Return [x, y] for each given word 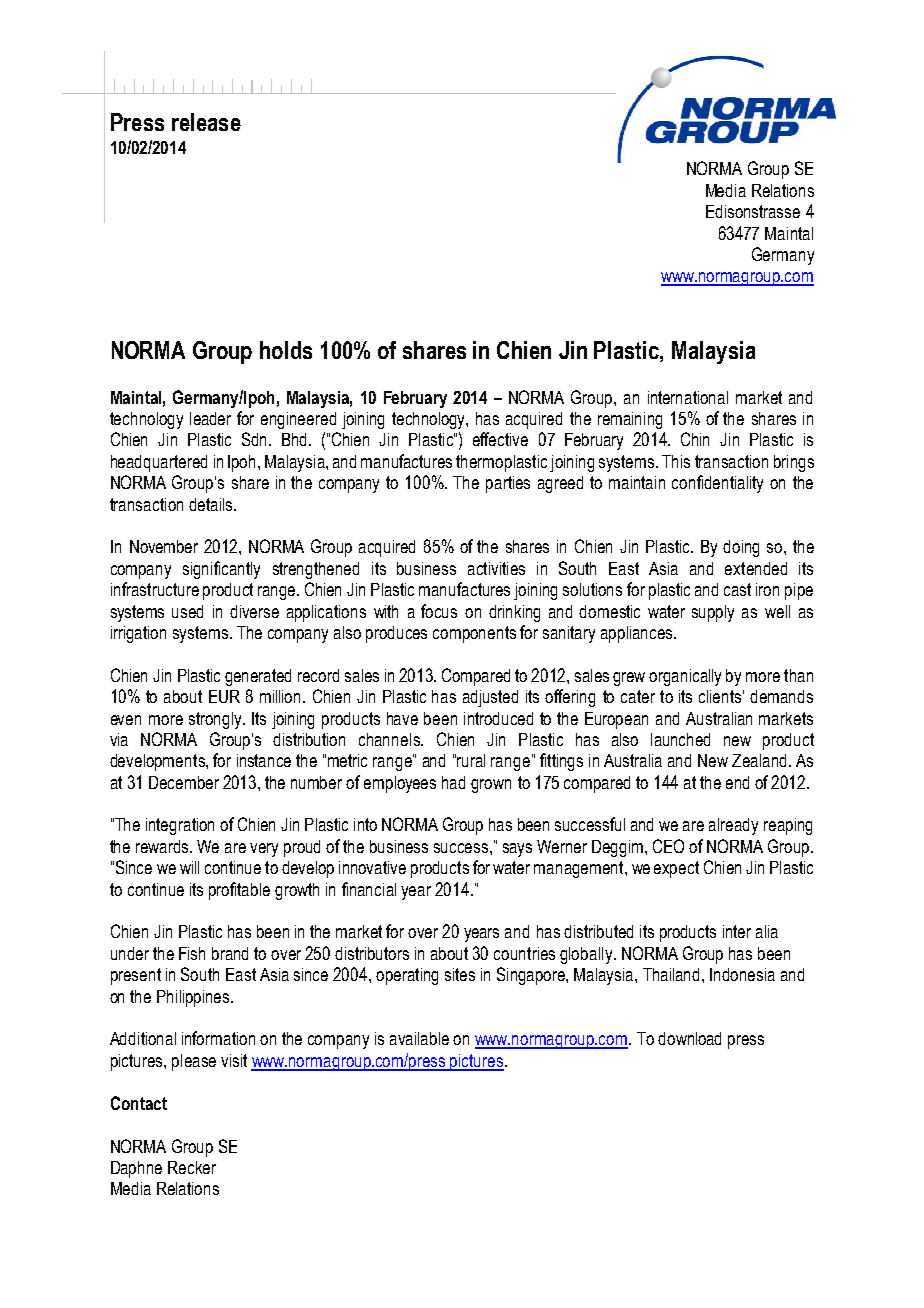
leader [210, 418]
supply [713, 613]
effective [500, 439]
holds [286, 350]
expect [676, 869]
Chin [695, 439]
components [474, 634]
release [206, 122]
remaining [630, 420]
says [517, 850]
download [689, 1038]
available [419, 1038]
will [189, 867]
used [187, 611]
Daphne [136, 1169]
